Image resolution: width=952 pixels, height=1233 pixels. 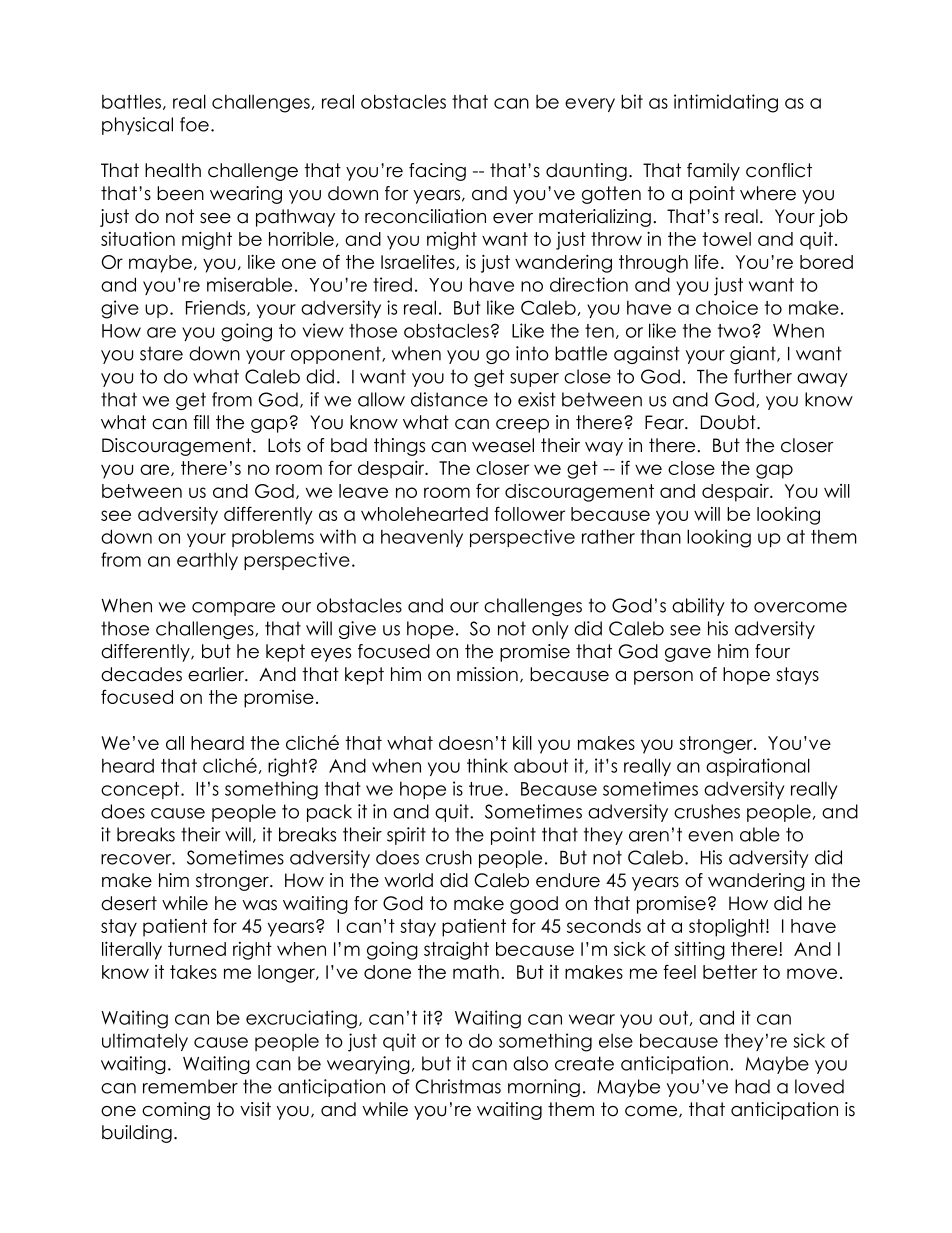 I want to click on further, so click(x=763, y=376).
